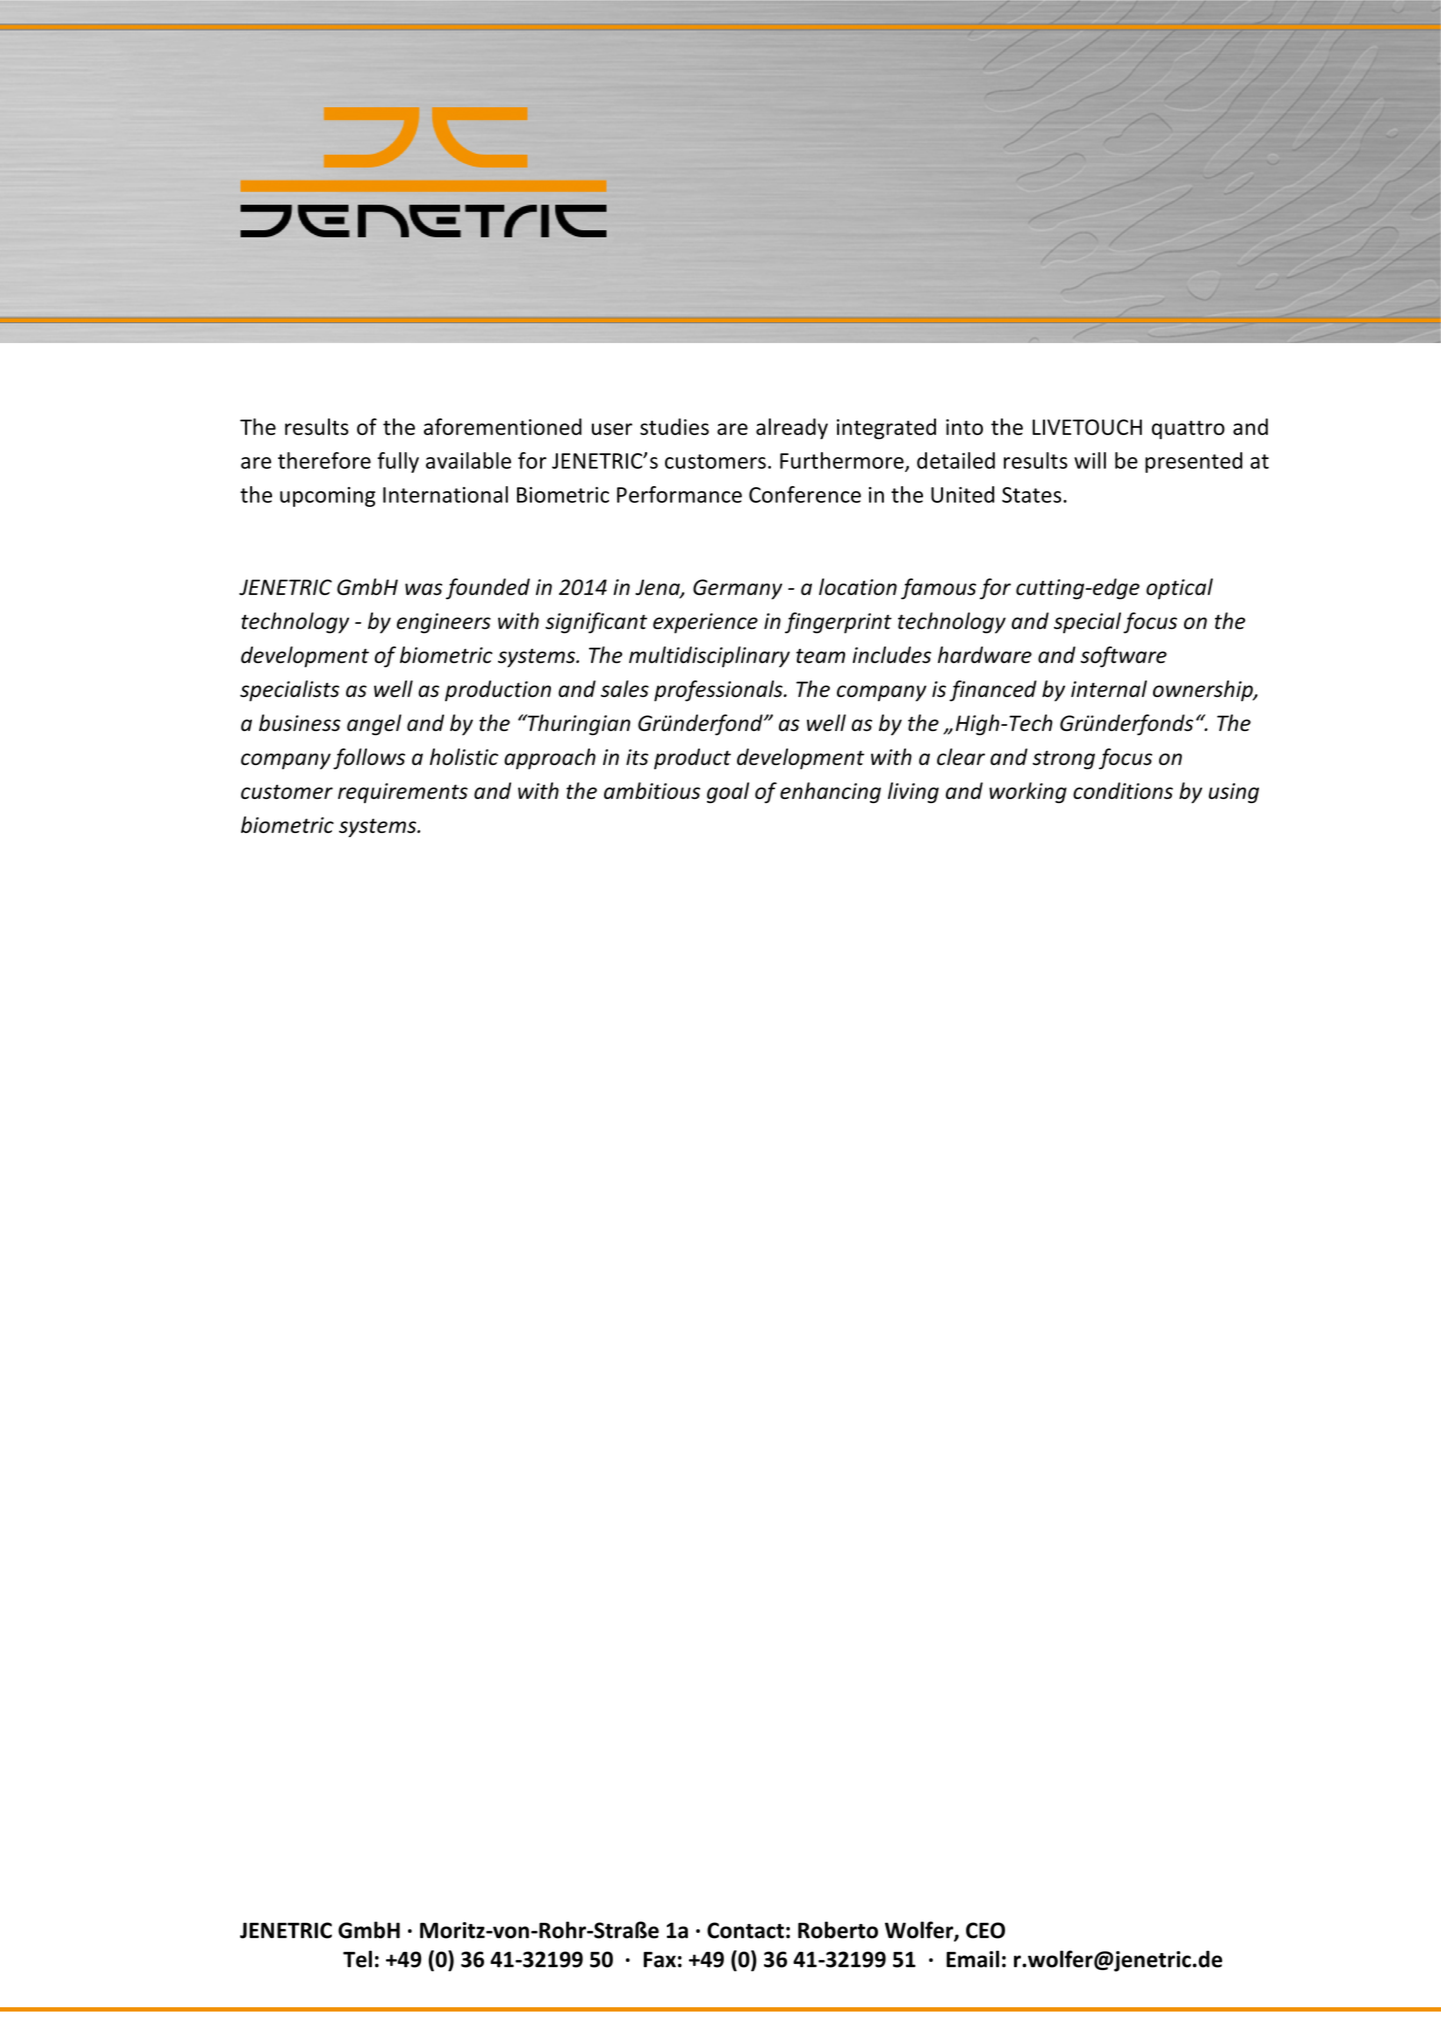  What do you see at coordinates (728, 792) in the screenshot?
I see `goal` at bounding box center [728, 792].
